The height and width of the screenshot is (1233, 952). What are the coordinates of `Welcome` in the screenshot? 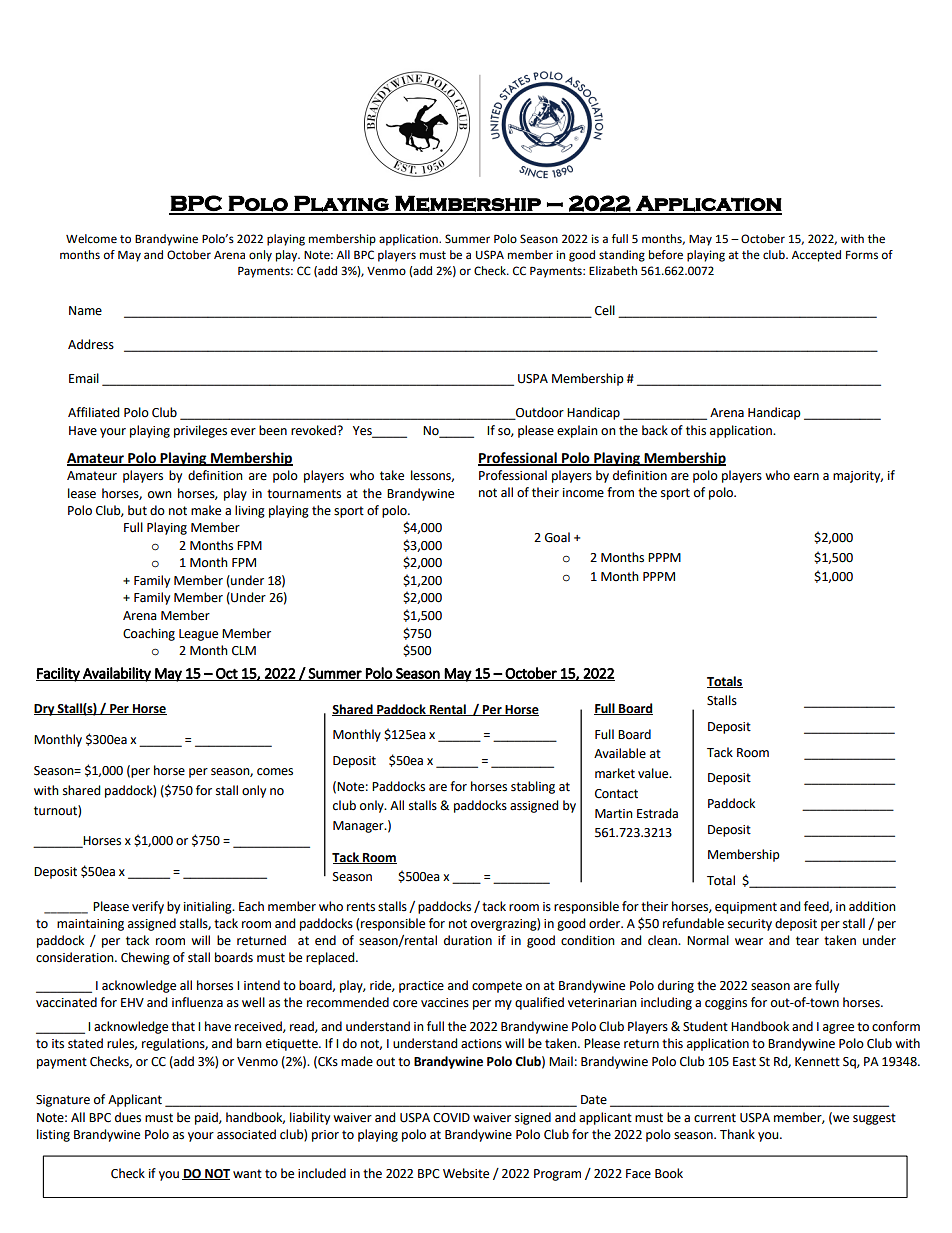 It's located at (91, 239).
